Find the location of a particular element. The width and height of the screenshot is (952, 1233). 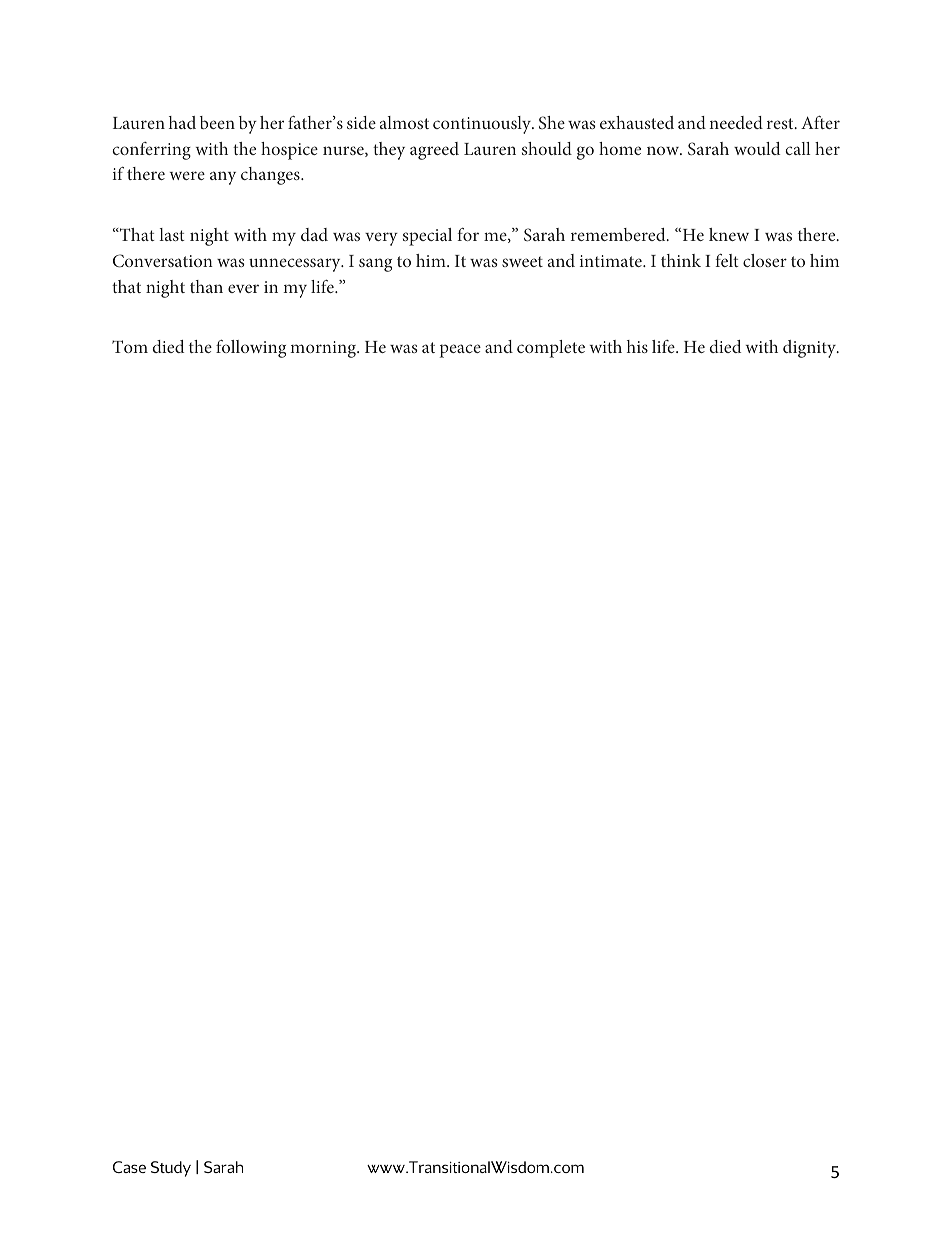

any is located at coordinates (223, 178).
